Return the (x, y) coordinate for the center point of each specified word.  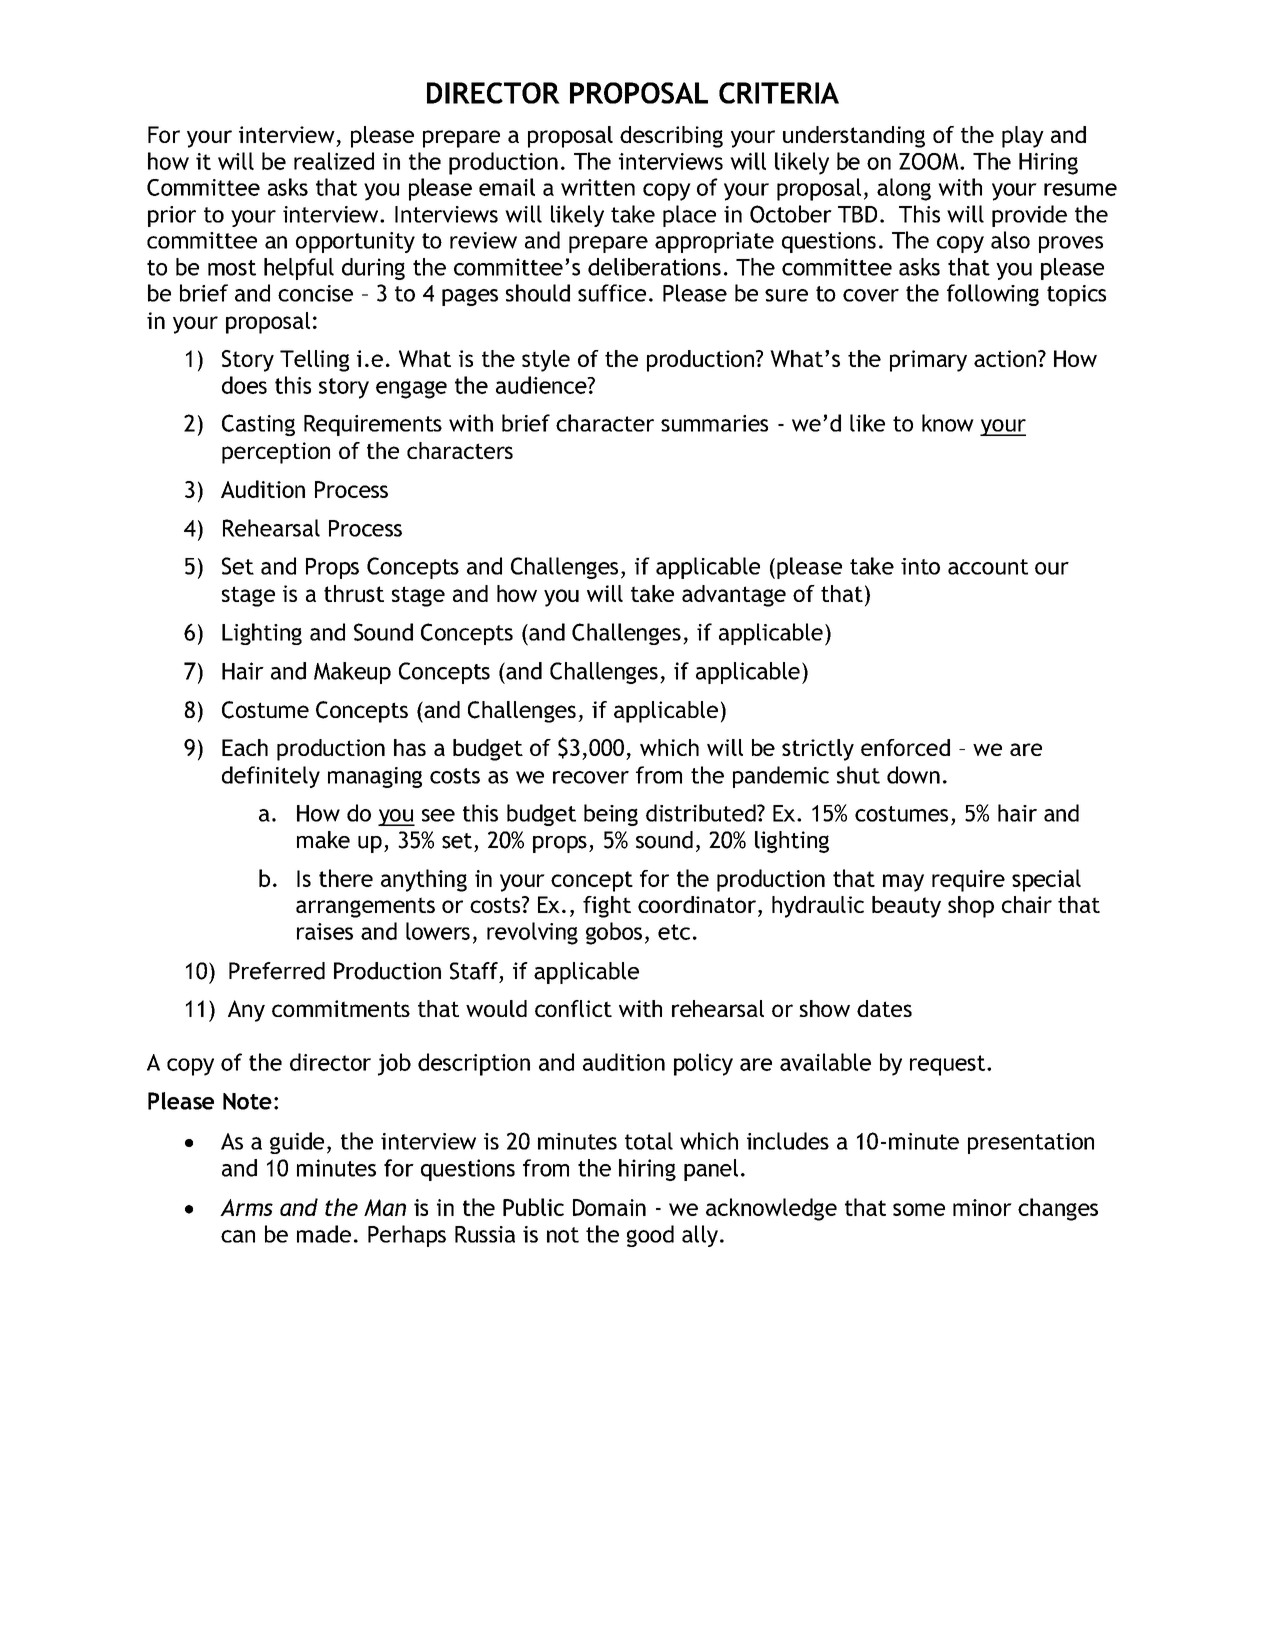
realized (334, 161)
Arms (246, 1207)
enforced (905, 747)
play (1023, 137)
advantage (734, 596)
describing (671, 137)
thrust (354, 593)
